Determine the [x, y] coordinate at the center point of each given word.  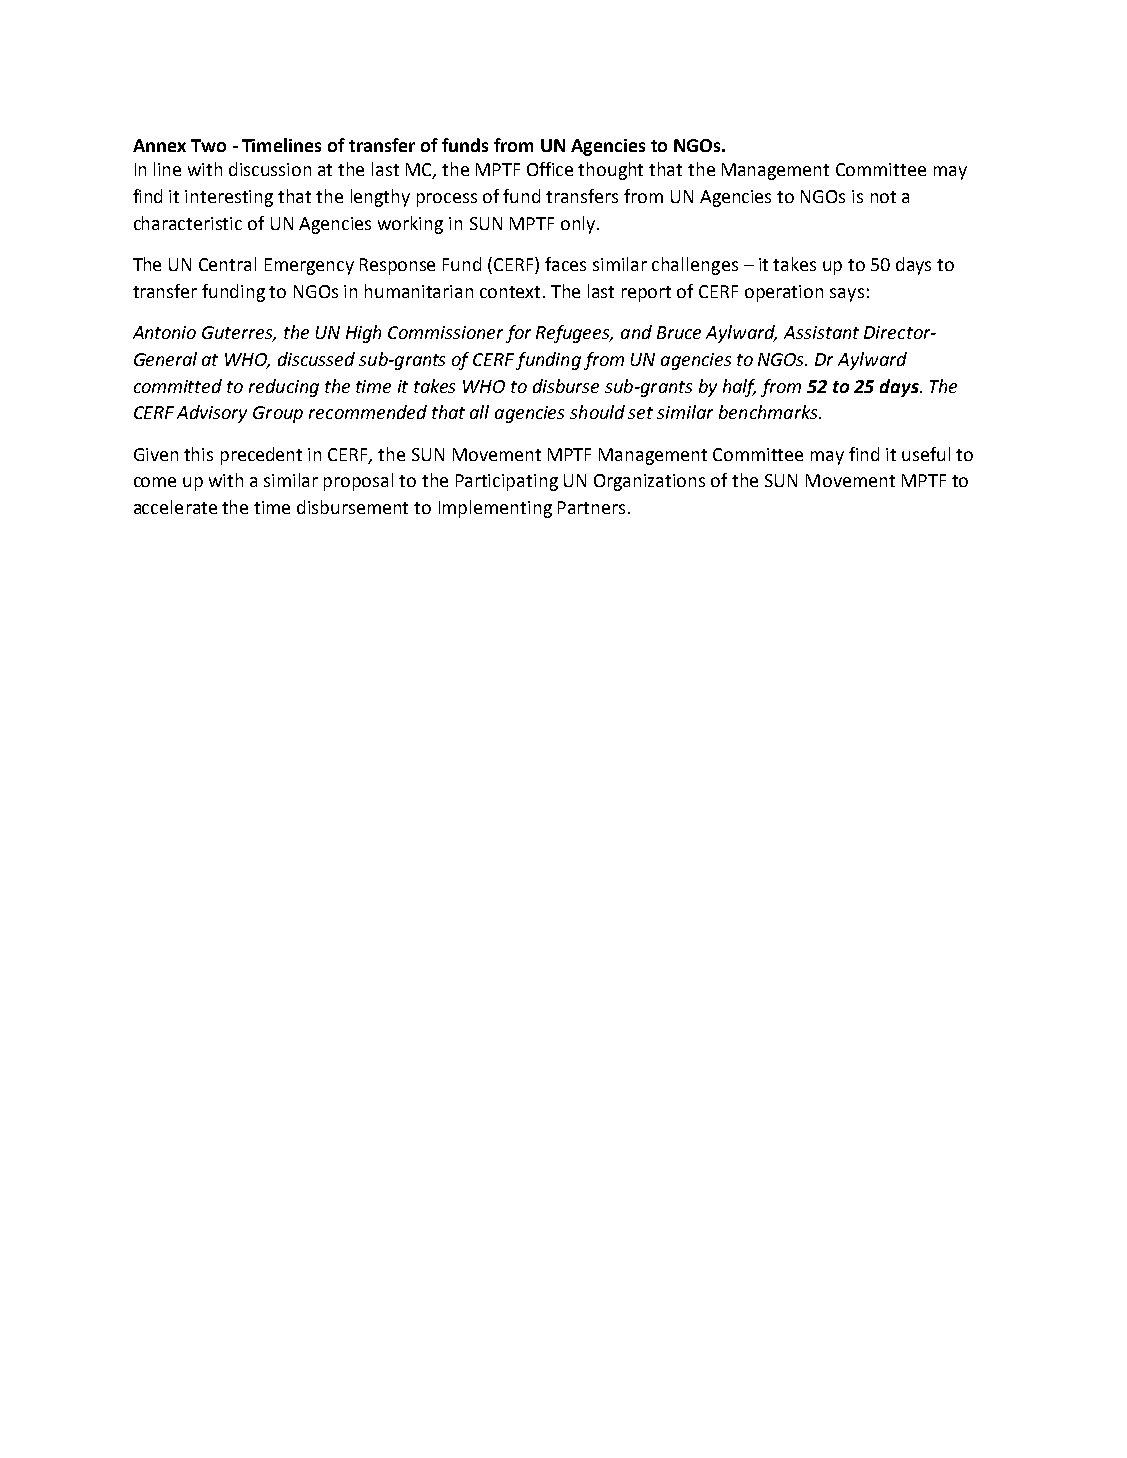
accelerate [175, 507]
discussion [270, 169]
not [883, 197]
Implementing [495, 509]
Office [550, 169]
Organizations [649, 482]
